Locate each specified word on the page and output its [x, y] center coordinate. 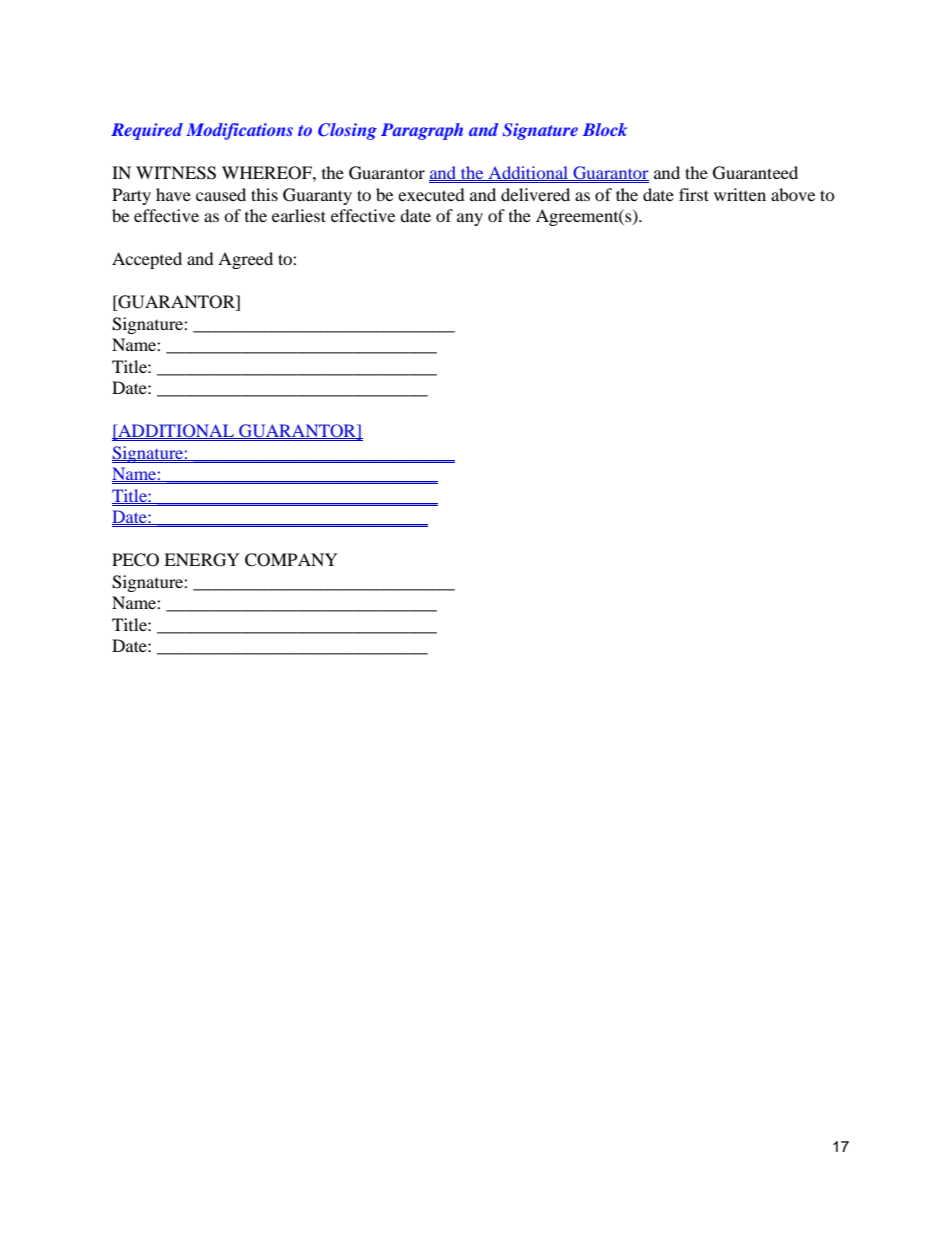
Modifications [239, 131]
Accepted [147, 260]
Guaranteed [755, 173]
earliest [299, 215]
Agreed [245, 260]
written [740, 194]
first [694, 194]
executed [431, 194]
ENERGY [202, 560]
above [793, 194]
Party [131, 196]
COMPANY [291, 560]
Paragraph [422, 131]
